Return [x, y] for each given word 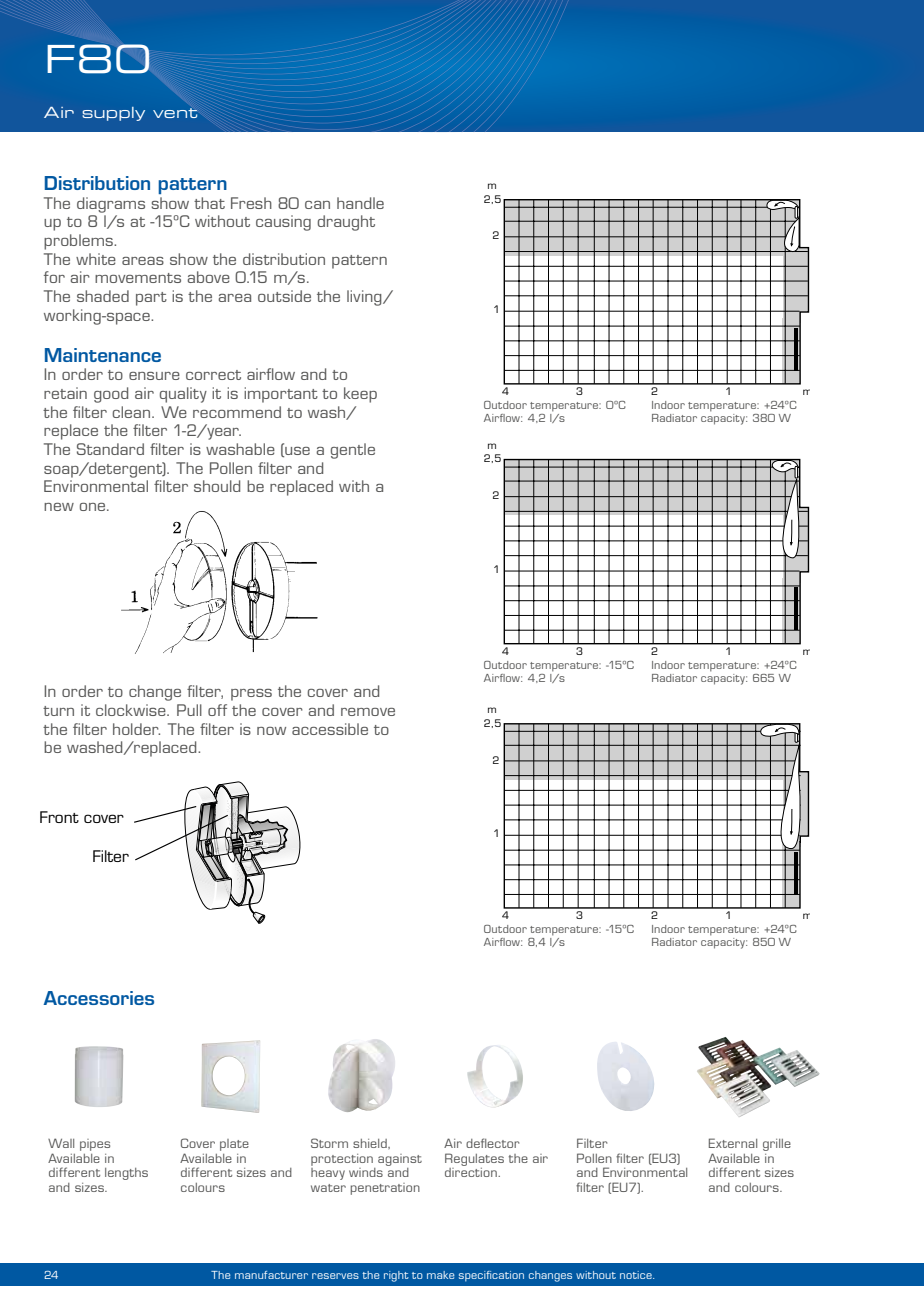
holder [136, 729]
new [59, 507]
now [271, 731]
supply [113, 114]
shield [371, 1144]
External [733, 1143]
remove [368, 712]
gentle [353, 451]
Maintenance [103, 355]
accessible [330, 729]
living [365, 298]
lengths [126, 1174]
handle [360, 203]
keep [360, 395]
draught [346, 223]
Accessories [98, 998]
